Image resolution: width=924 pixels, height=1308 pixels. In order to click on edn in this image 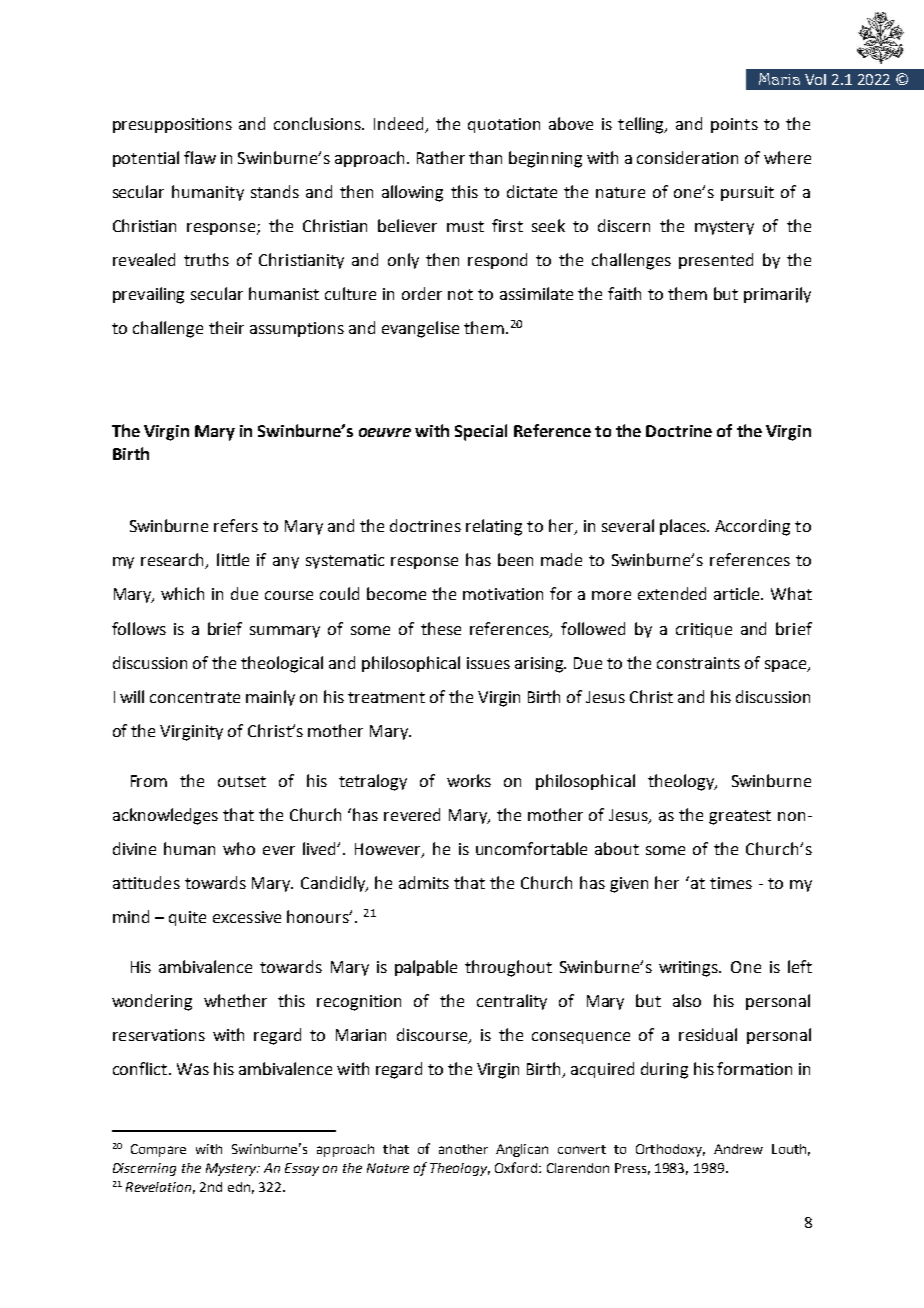, I will do `click(239, 1187)`.
